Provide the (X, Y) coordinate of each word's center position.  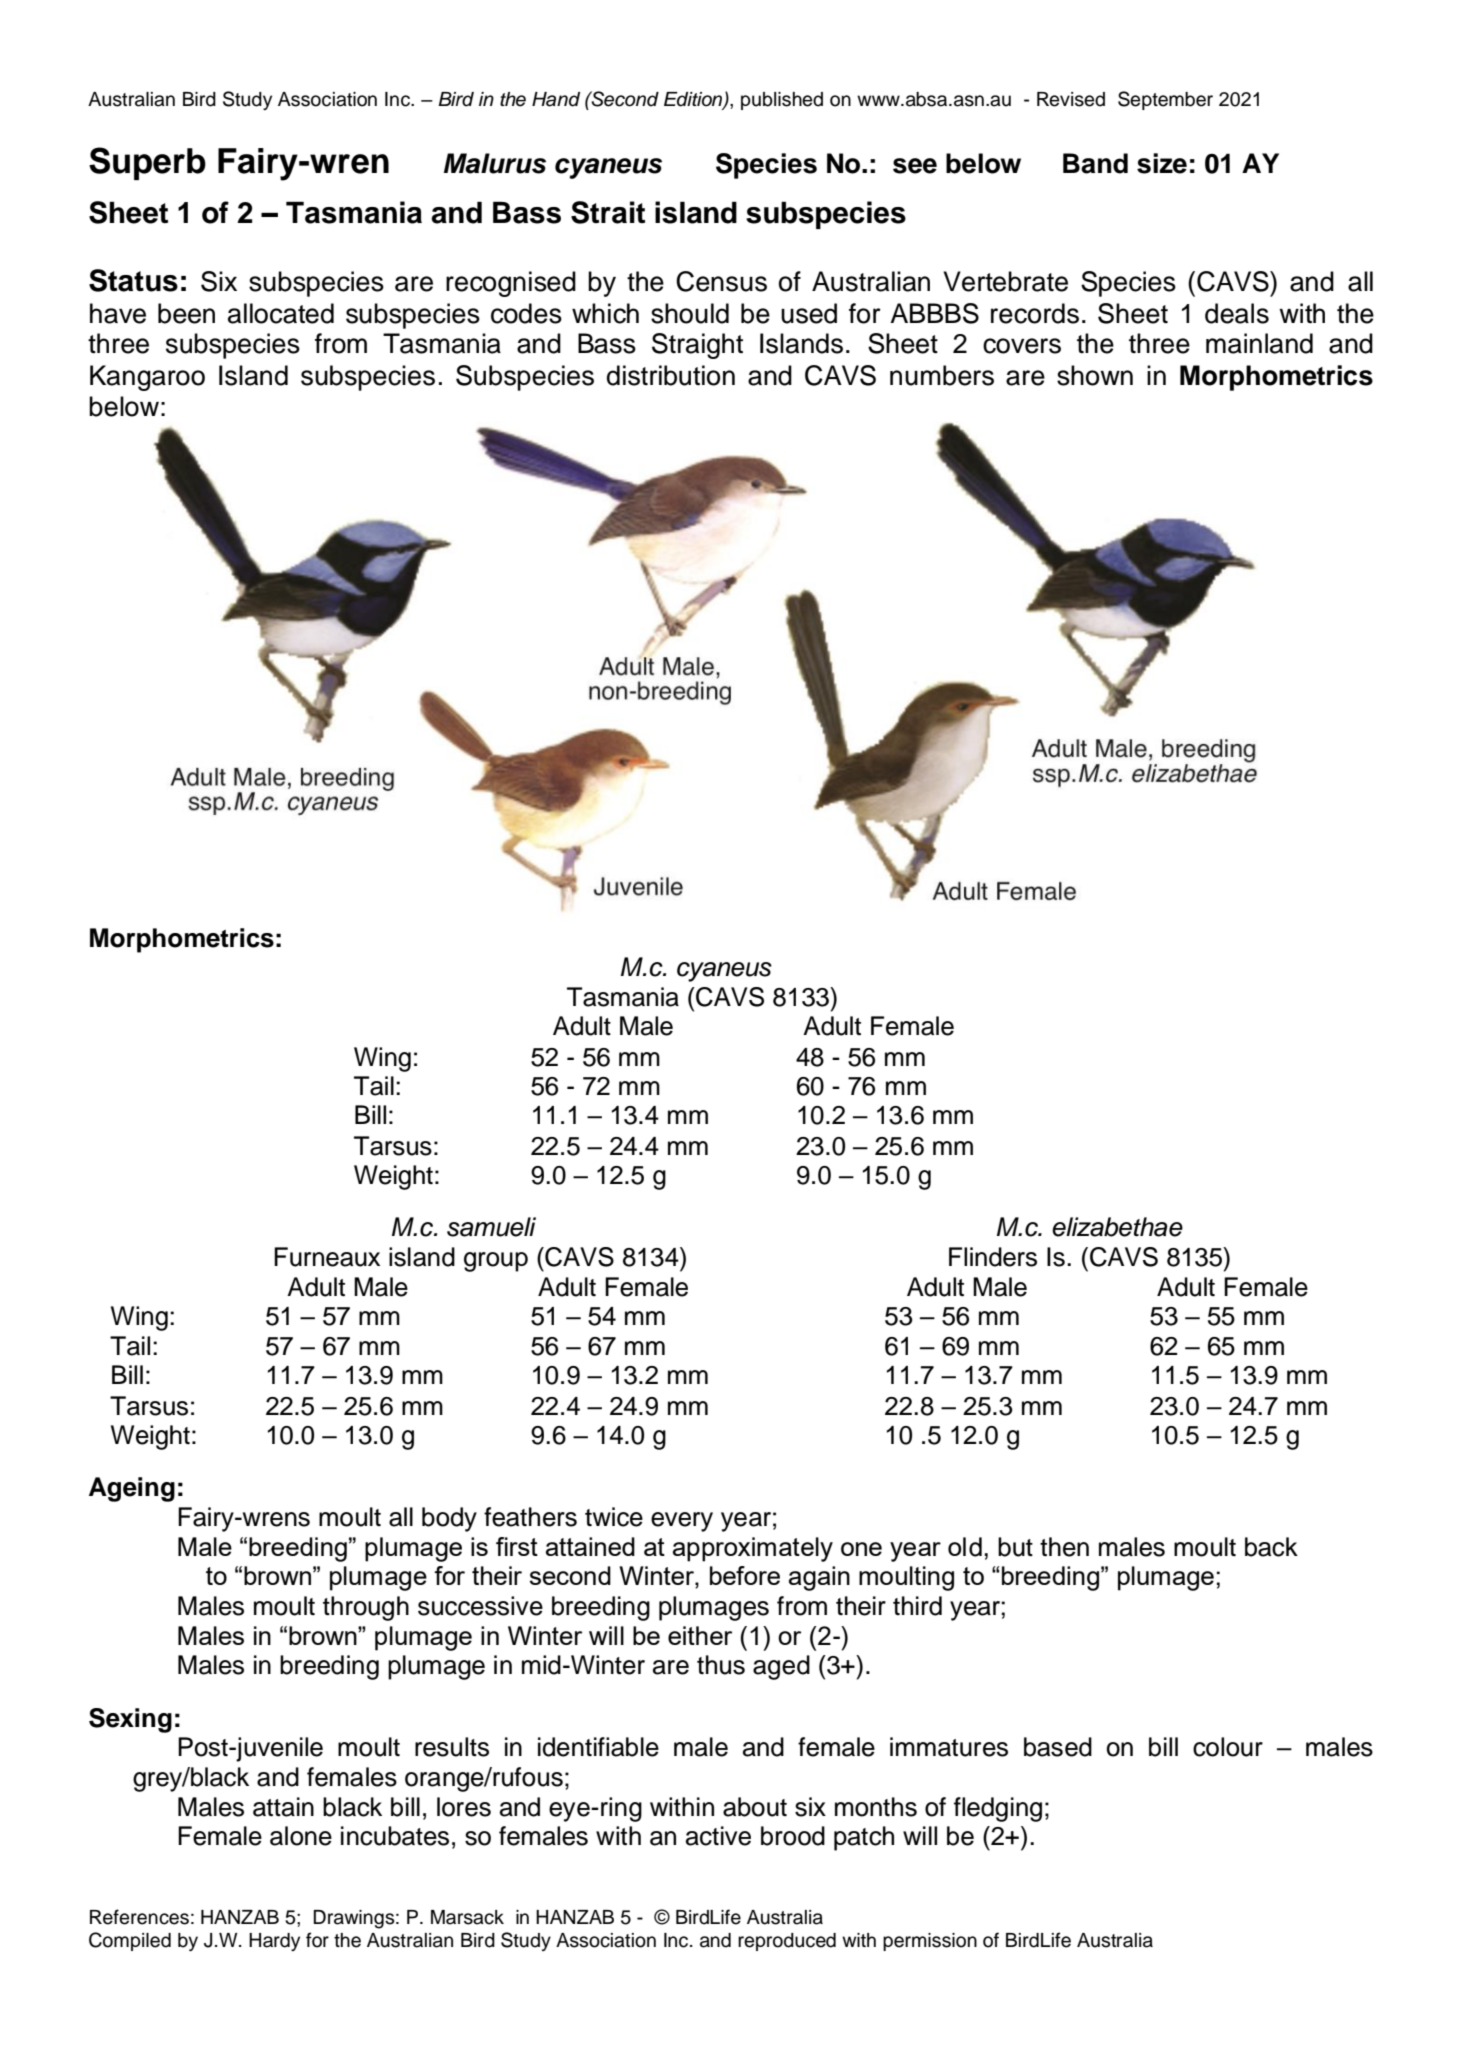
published (782, 101)
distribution (671, 375)
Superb (147, 163)
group (496, 1262)
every (682, 1522)
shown (1095, 375)
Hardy (274, 1942)
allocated (281, 313)
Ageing (132, 1489)
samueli (491, 1227)
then (1064, 1547)
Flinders (993, 1257)
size (1162, 163)
